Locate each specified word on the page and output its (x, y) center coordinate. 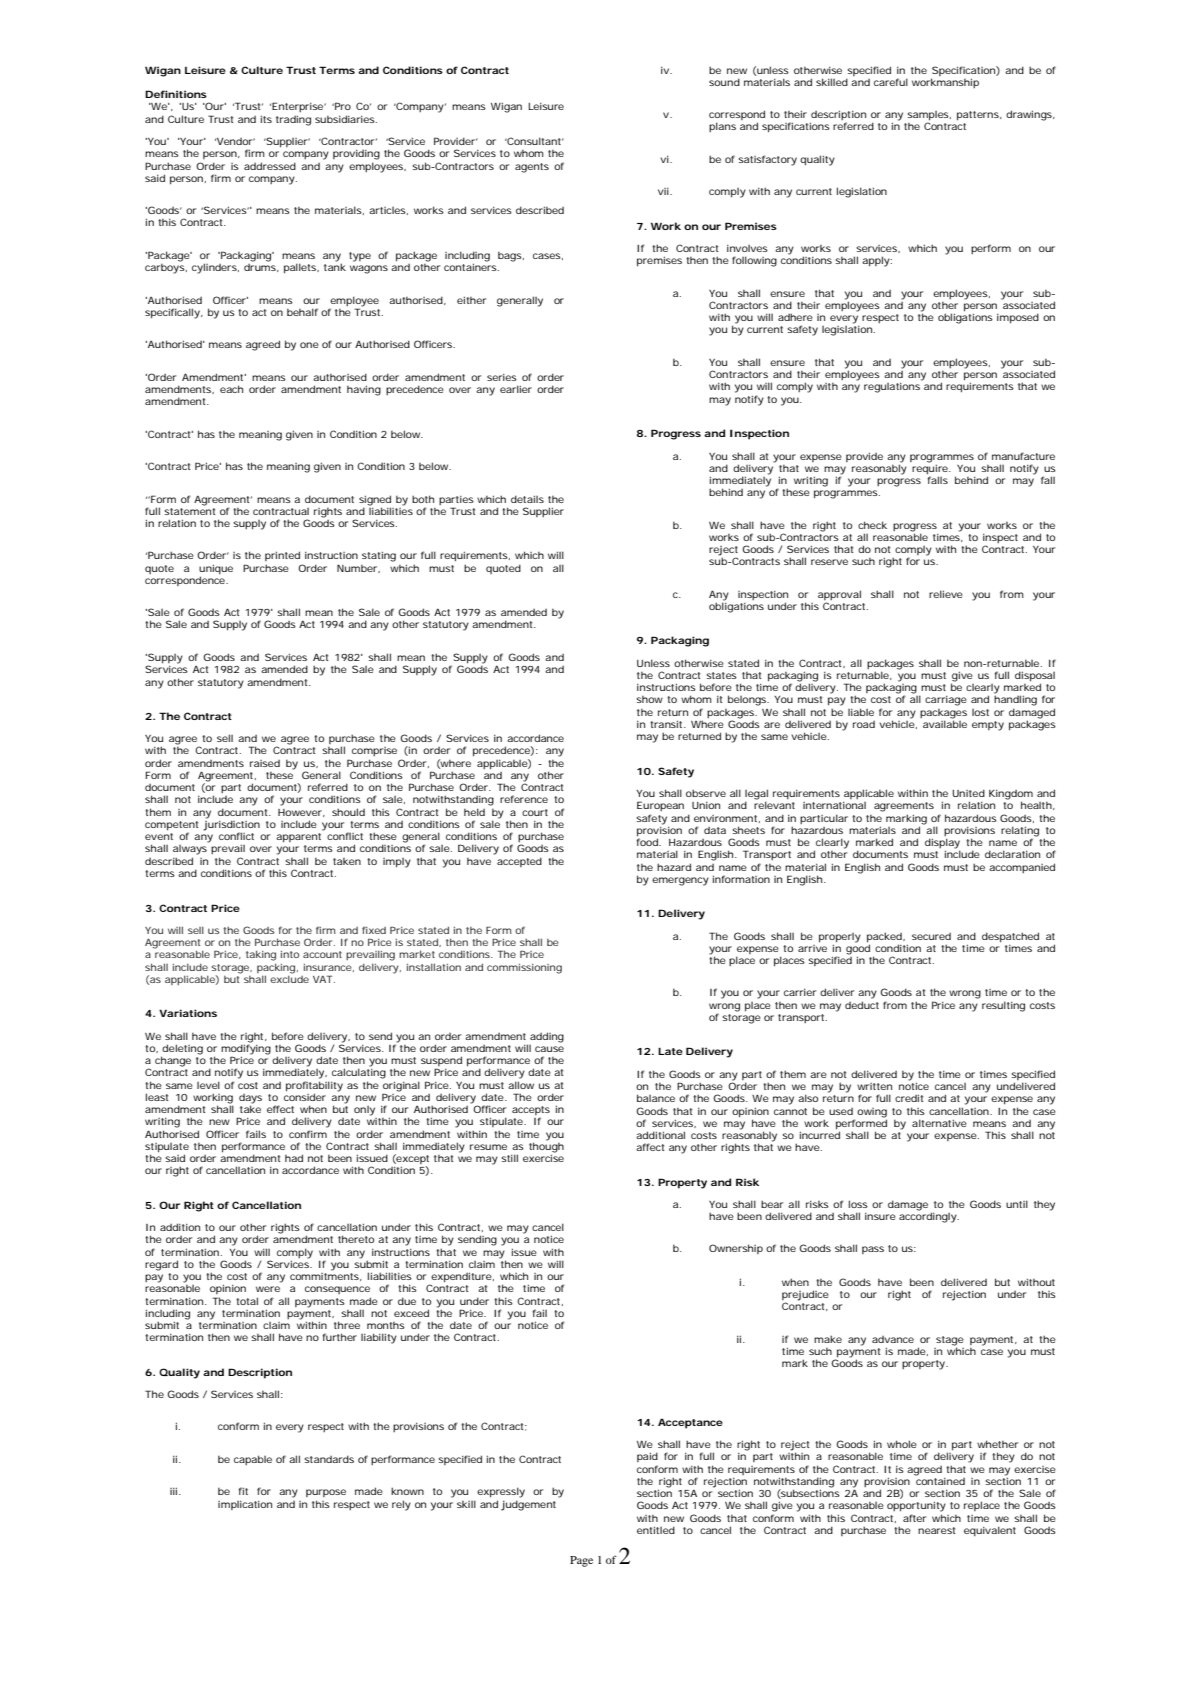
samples (929, 117)
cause (549, 1049)
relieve (946, 594)
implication (245, 1505)
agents (532, 168)
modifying (246, 1049)
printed (282, 556)
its (266, 119)
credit (909, 1098)
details (527, 499)
